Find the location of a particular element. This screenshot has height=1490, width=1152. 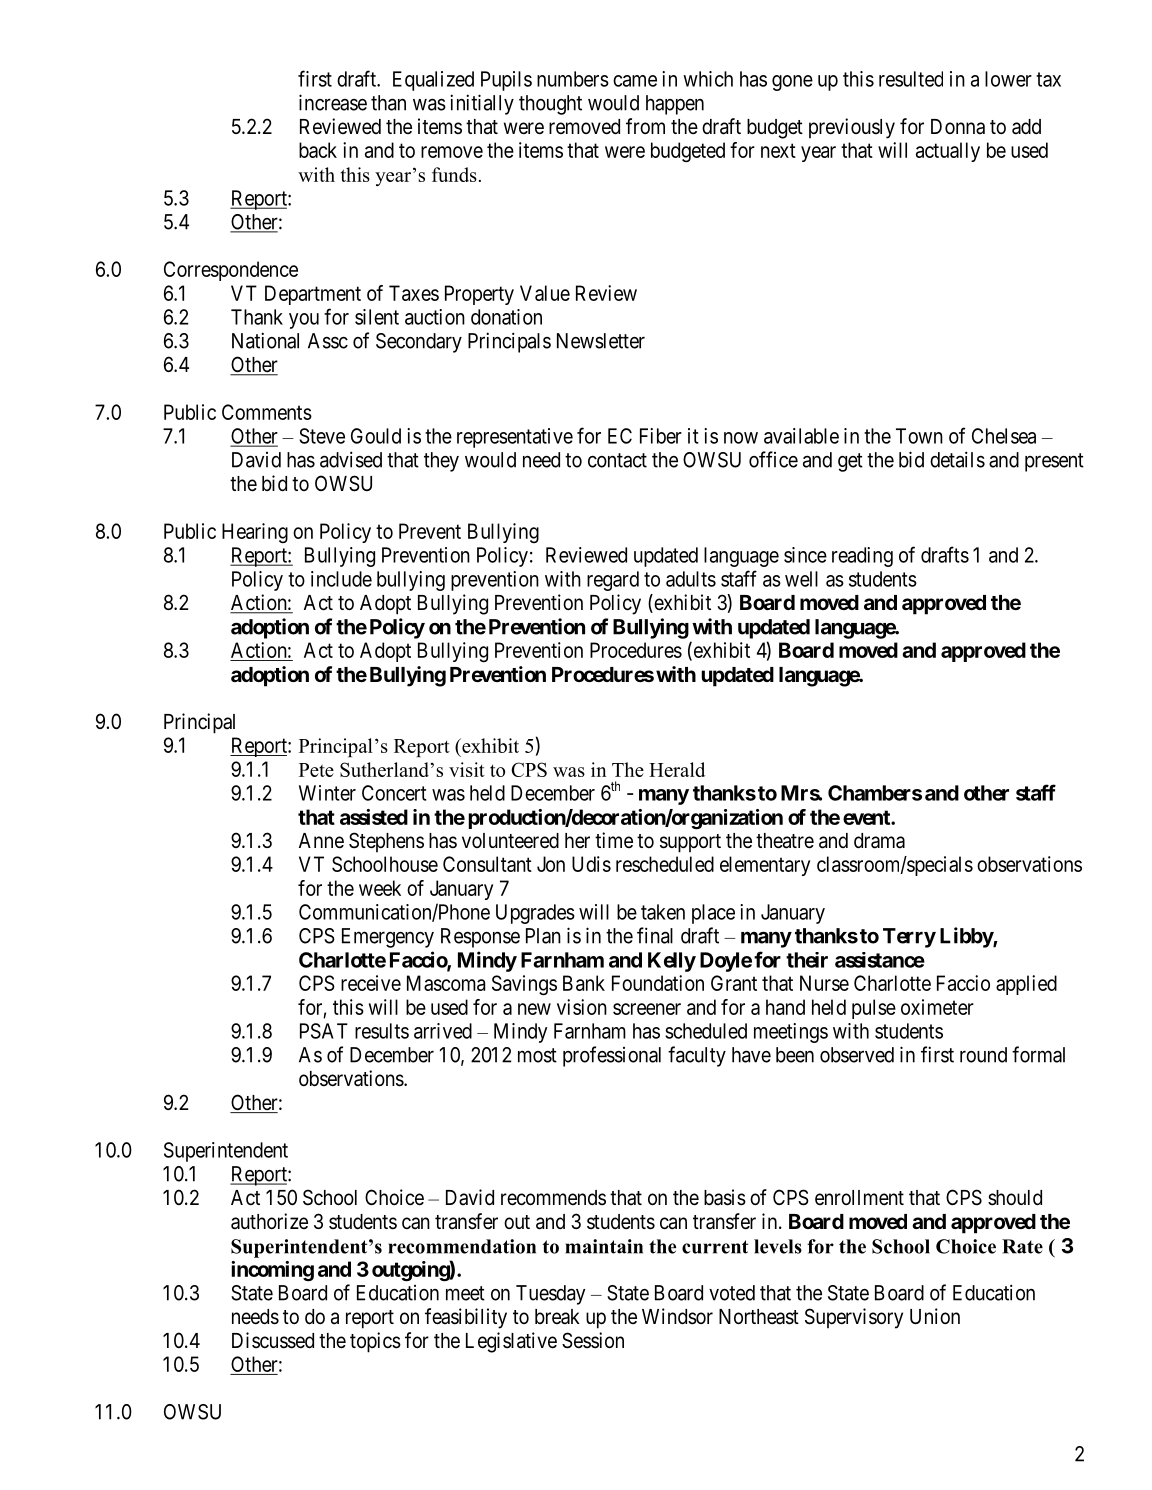

professional is located at coordinates (612, 1056).
